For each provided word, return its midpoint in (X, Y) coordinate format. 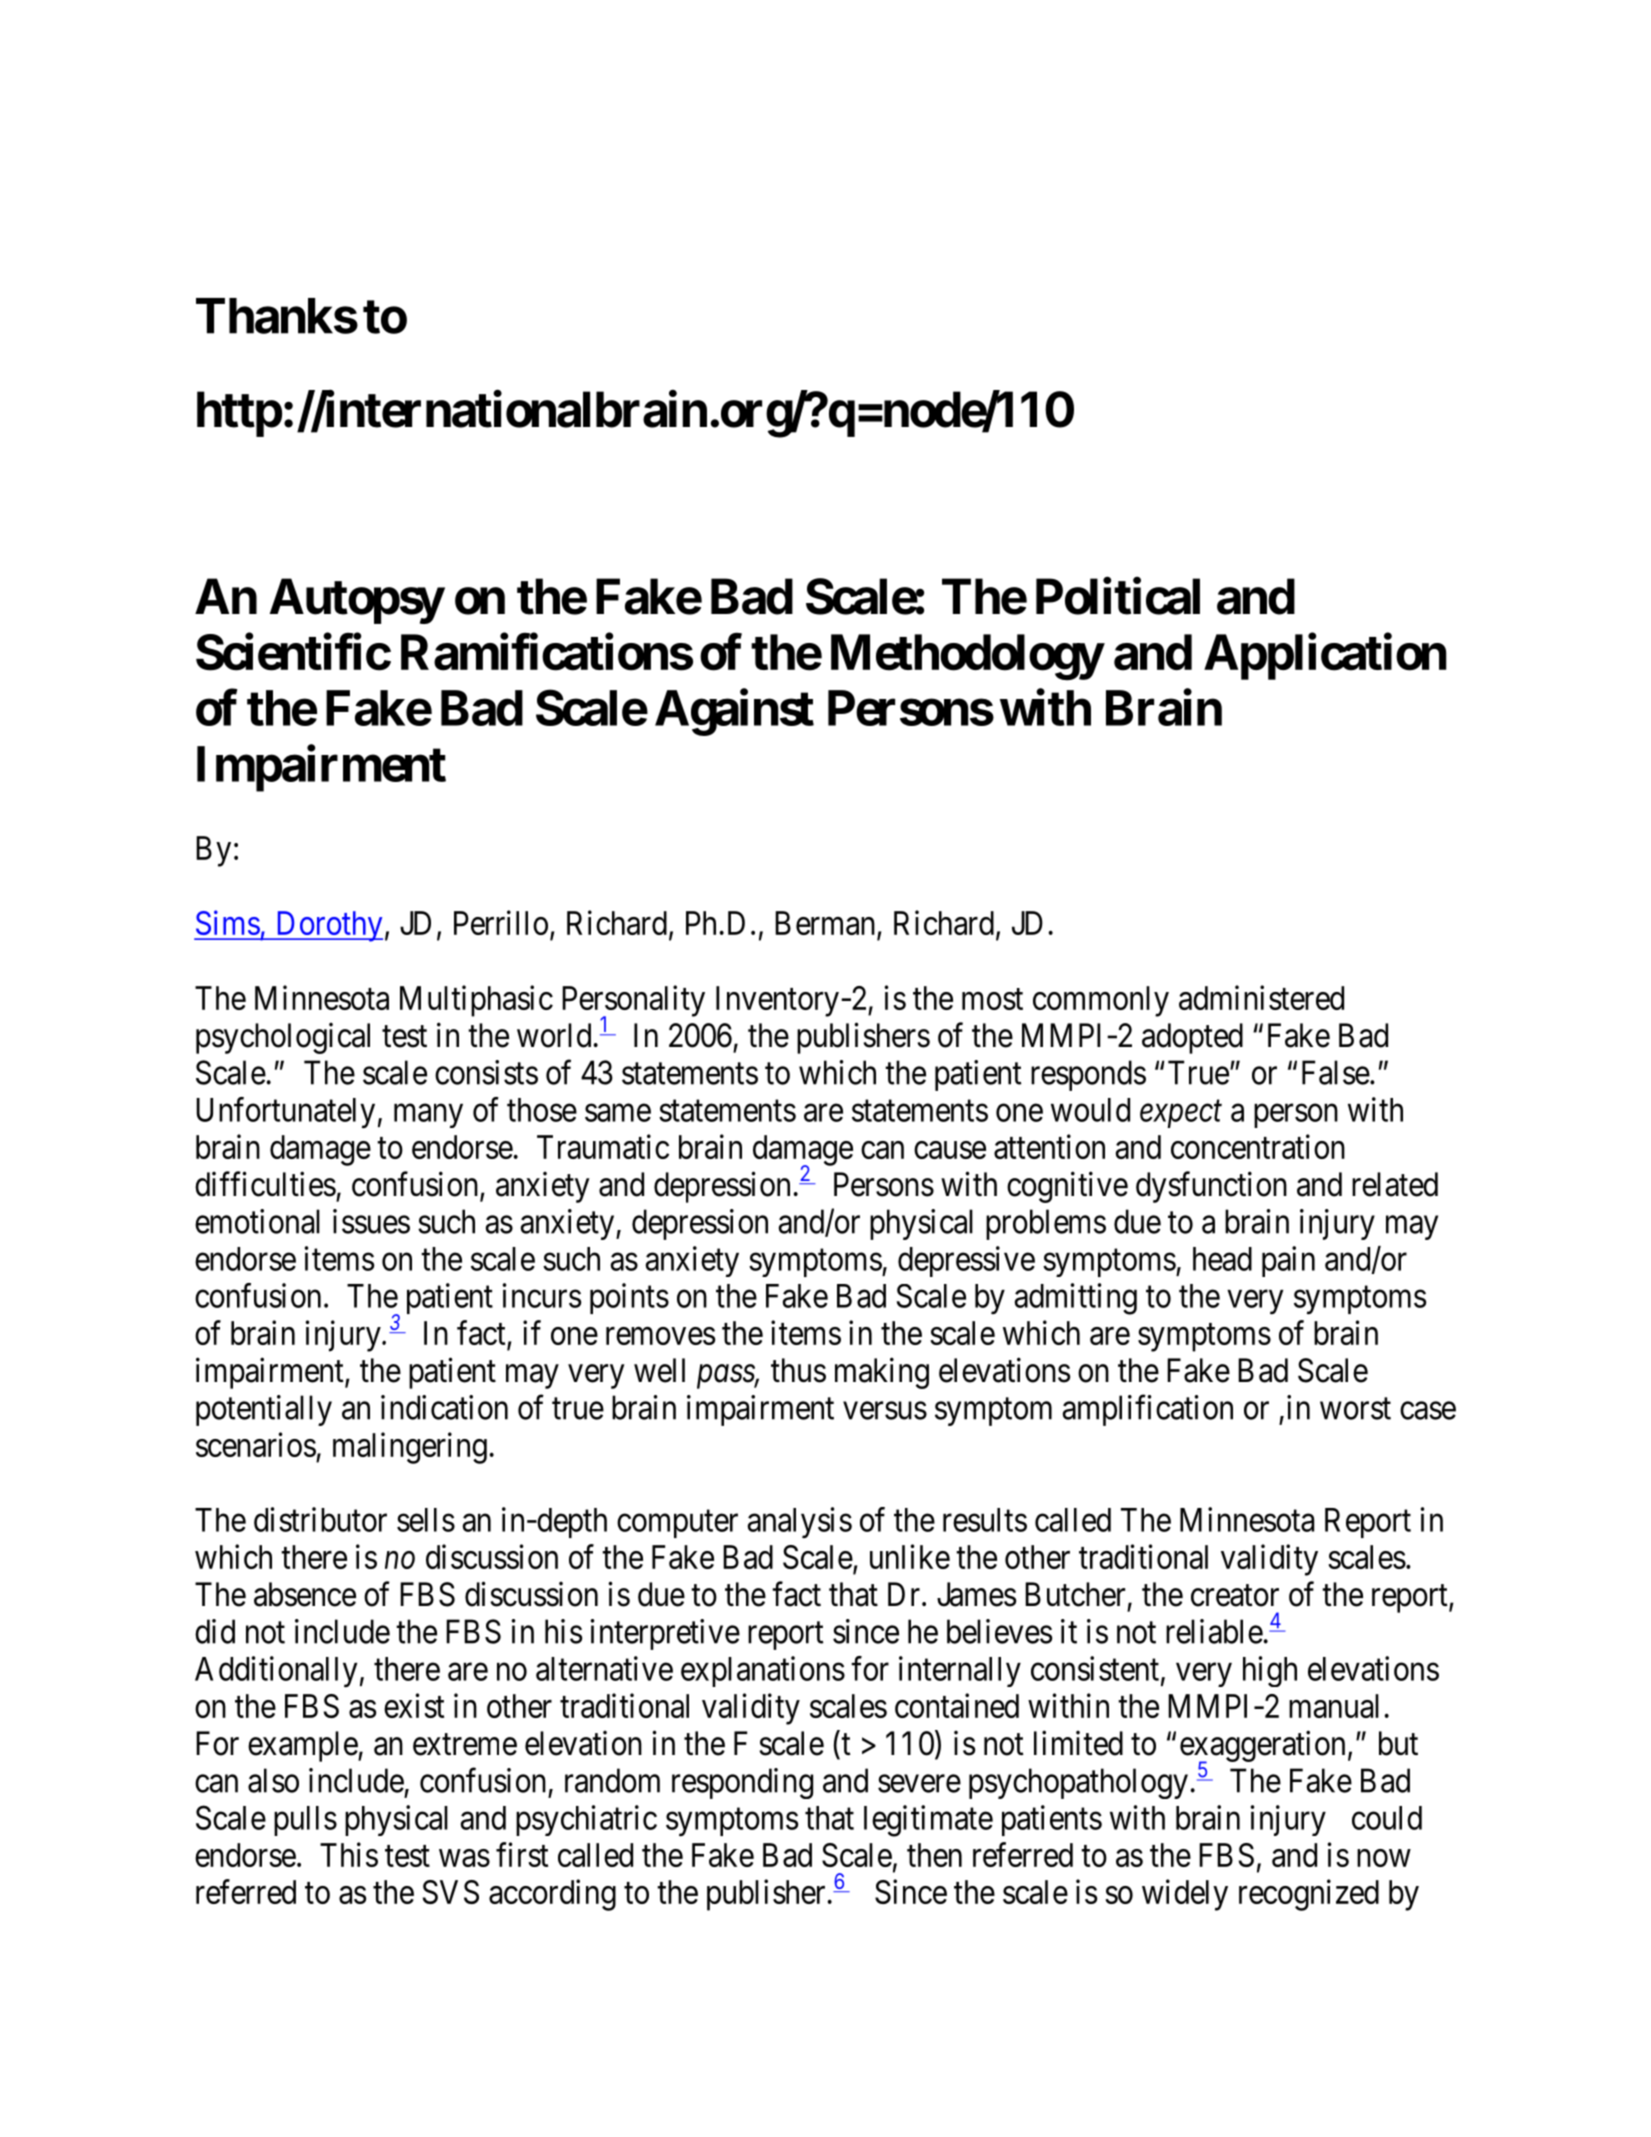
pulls (305, 1821)
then (934, 1855)
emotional (257, 1221)
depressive (966, 1261)
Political (1118, 596)
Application (1325, 657)
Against (734, 713)
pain (1288, 1261)
